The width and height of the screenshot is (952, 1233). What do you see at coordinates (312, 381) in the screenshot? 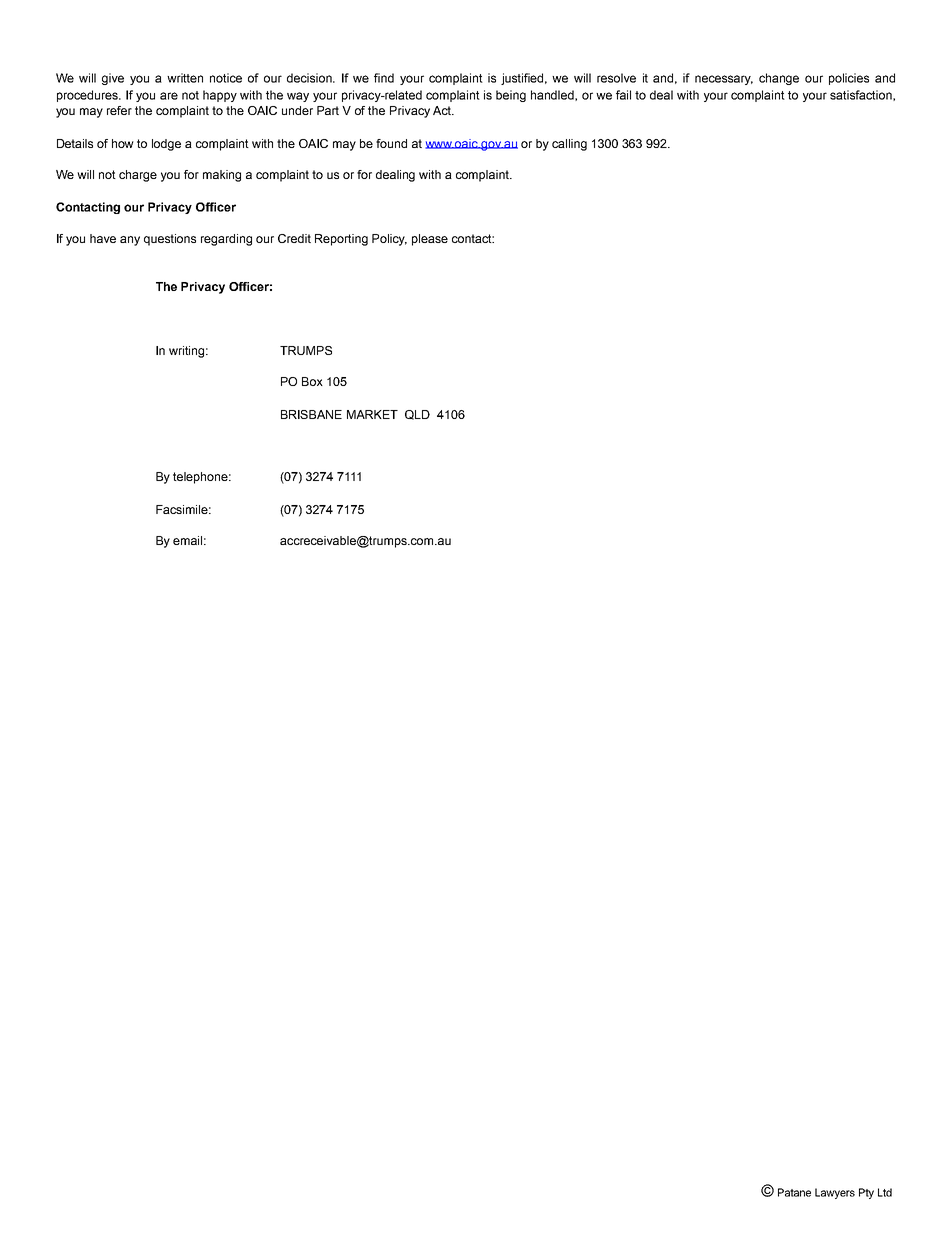
I see `Box` at bounding box center [312, 381].
